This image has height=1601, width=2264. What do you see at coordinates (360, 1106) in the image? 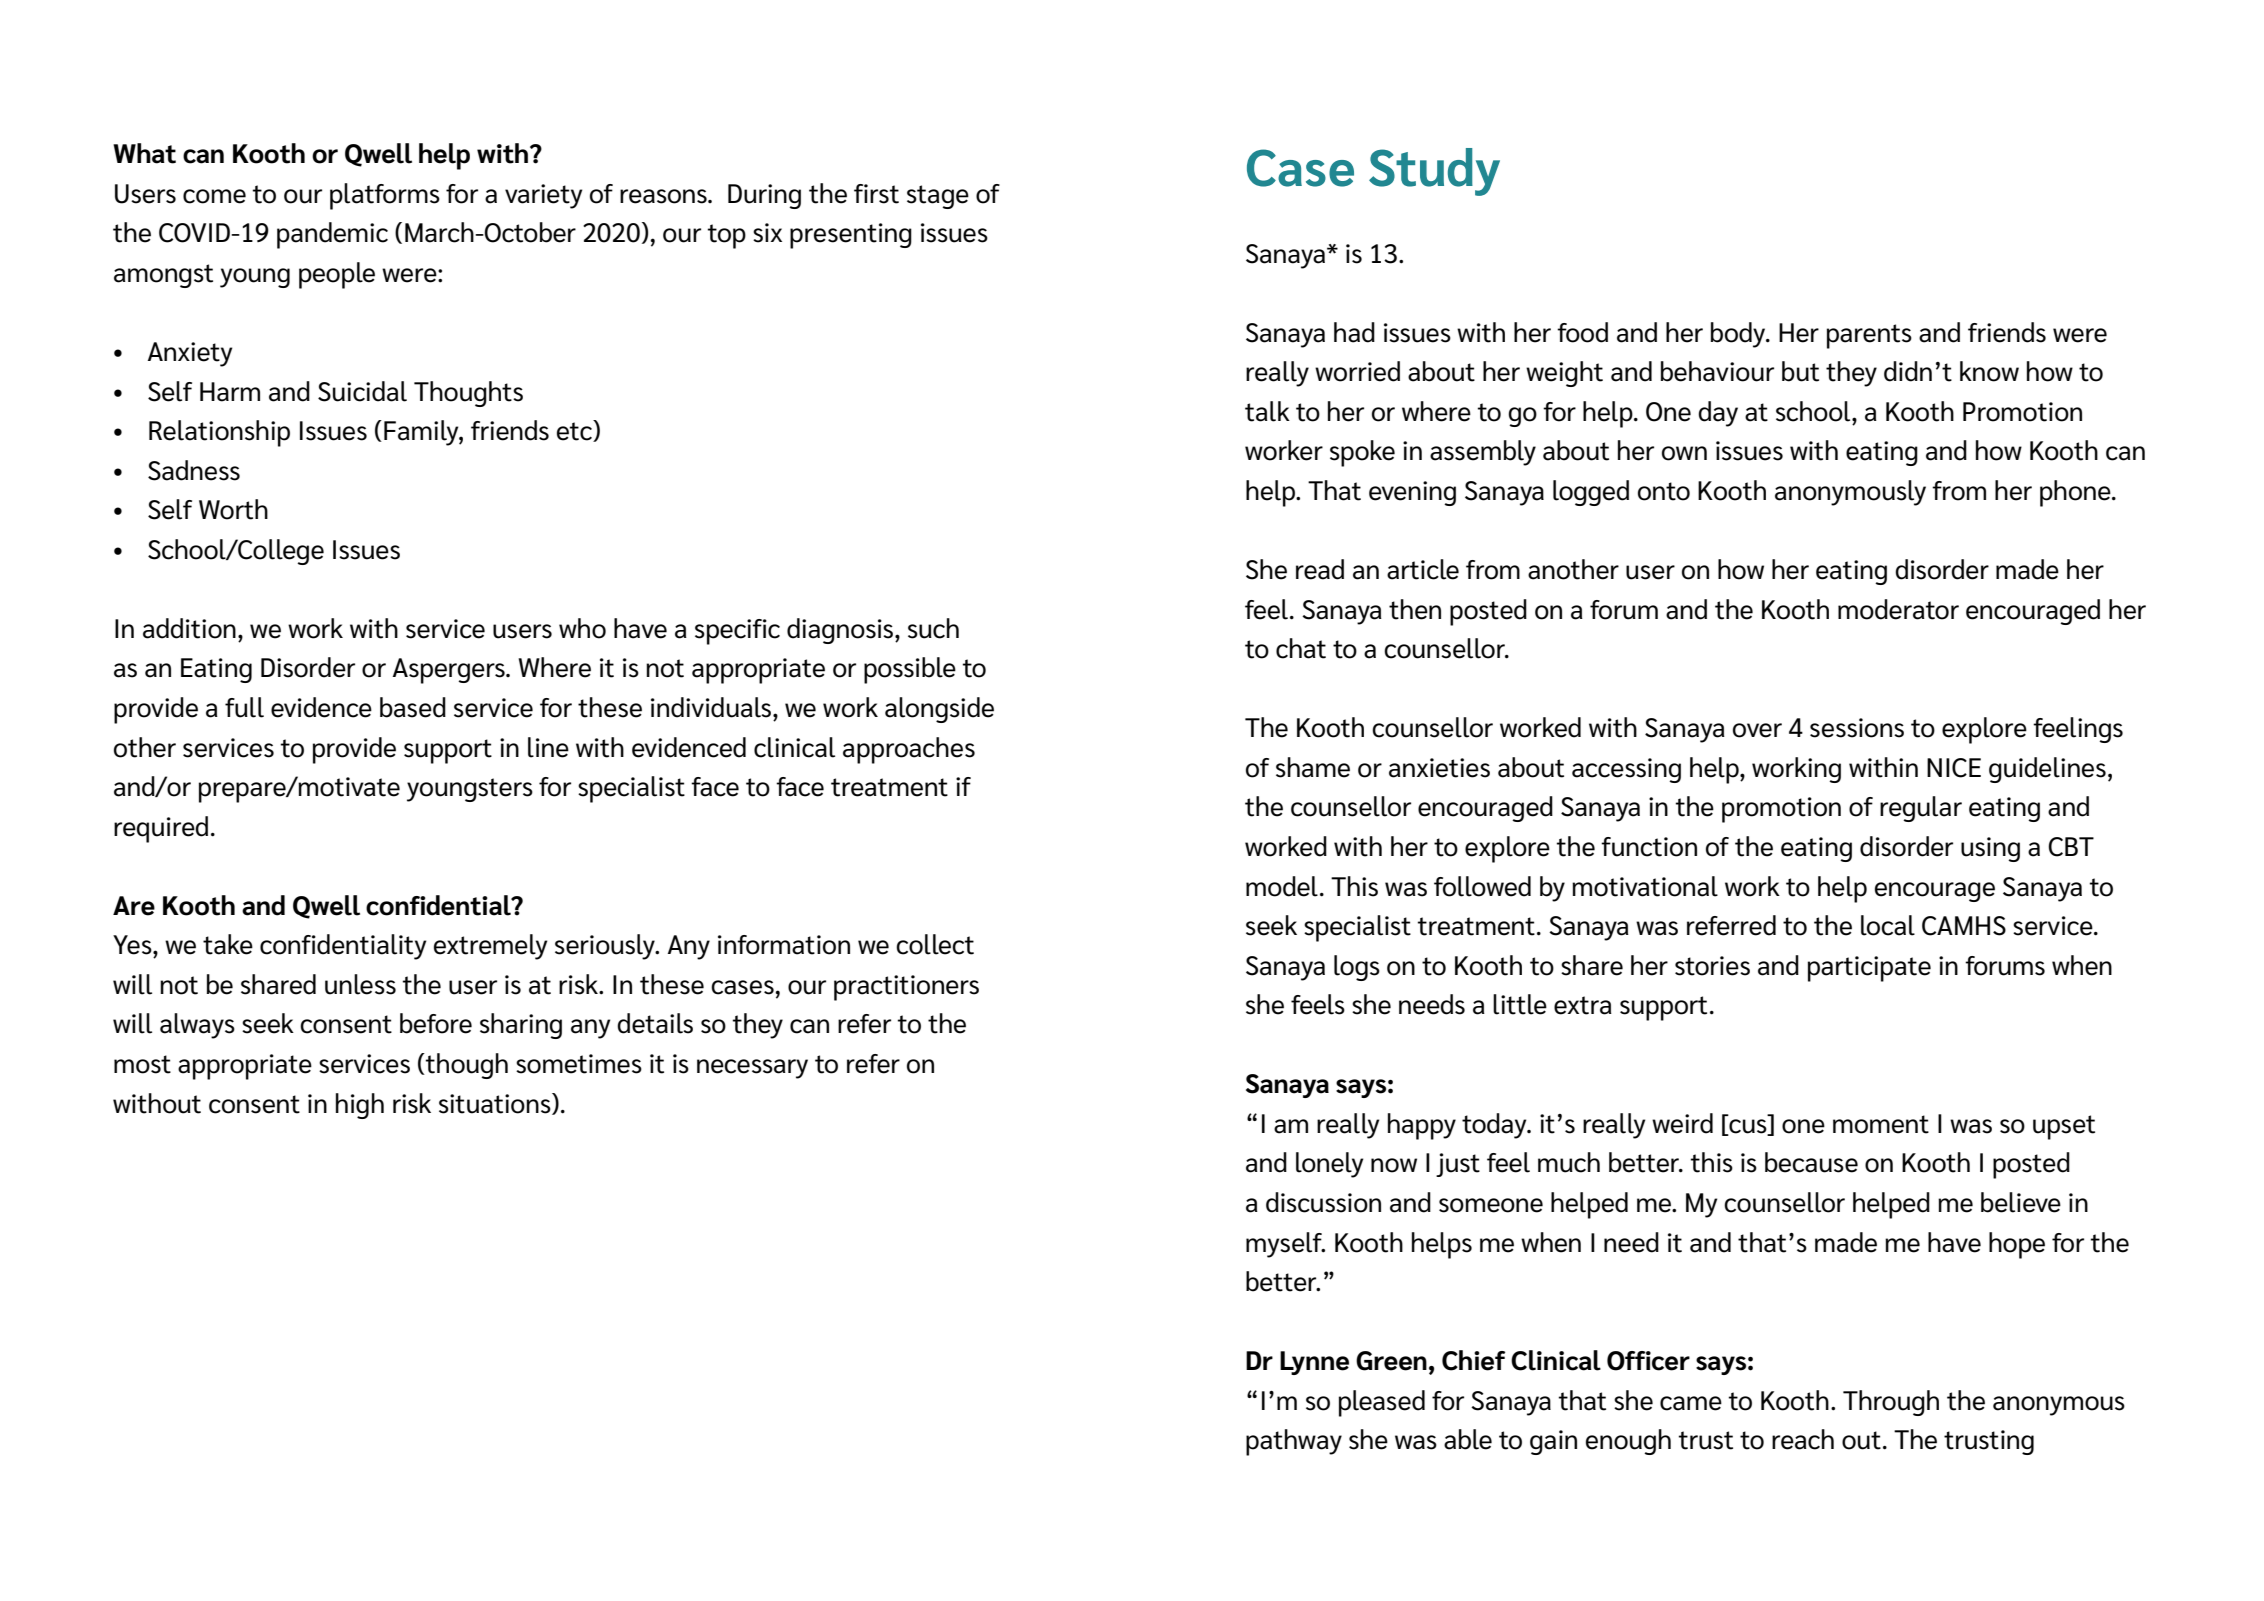
I see `high` at bounding box center [360, 1106].
